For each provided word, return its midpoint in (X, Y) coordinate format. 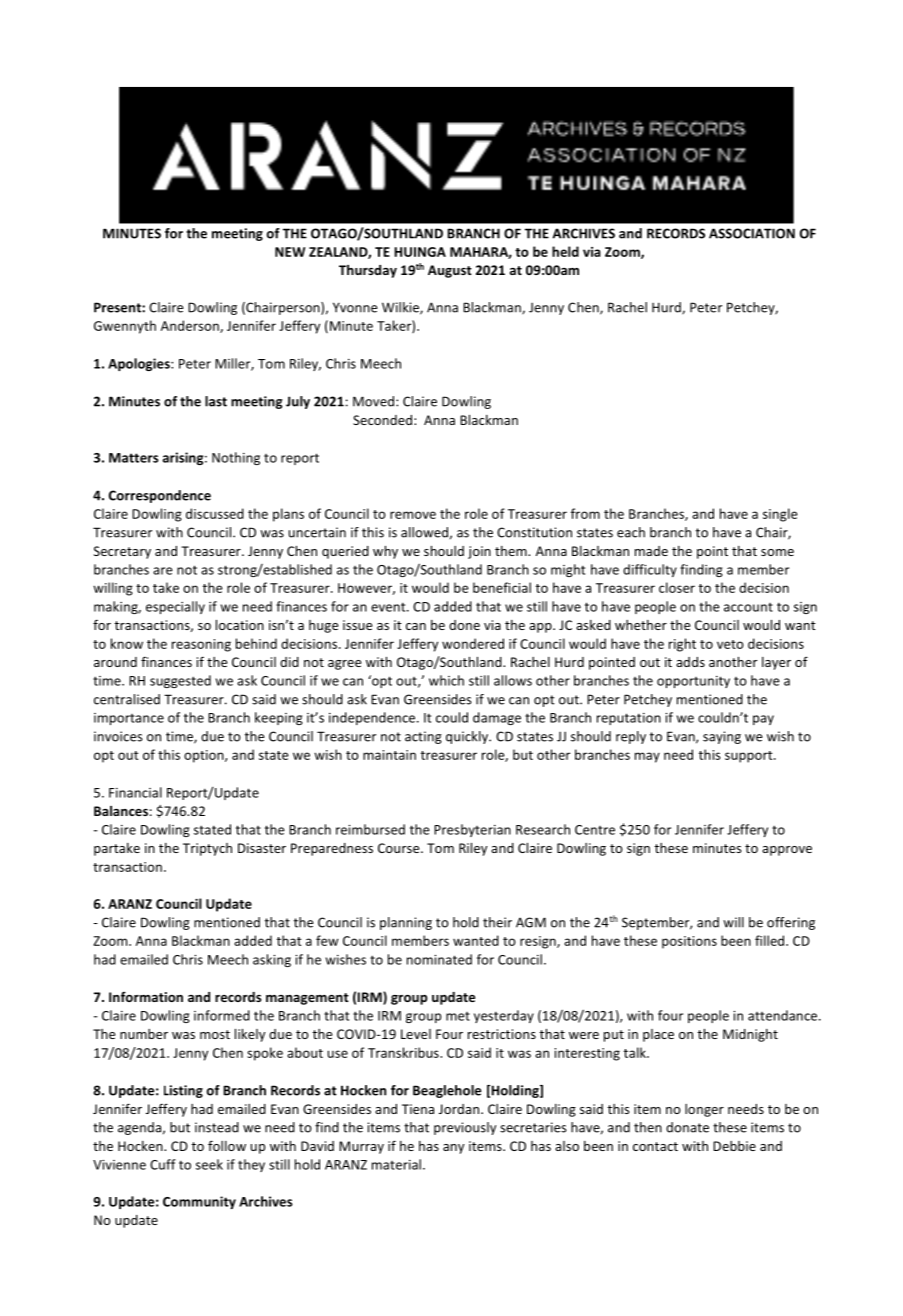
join (479, 552)
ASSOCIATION (752, 233)
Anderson (191, 326)
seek (209, 1164)
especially (175, 607)
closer (677, 587)
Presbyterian (472, 830)
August (450, 271)
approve (787, 851)
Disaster (262, 848)
